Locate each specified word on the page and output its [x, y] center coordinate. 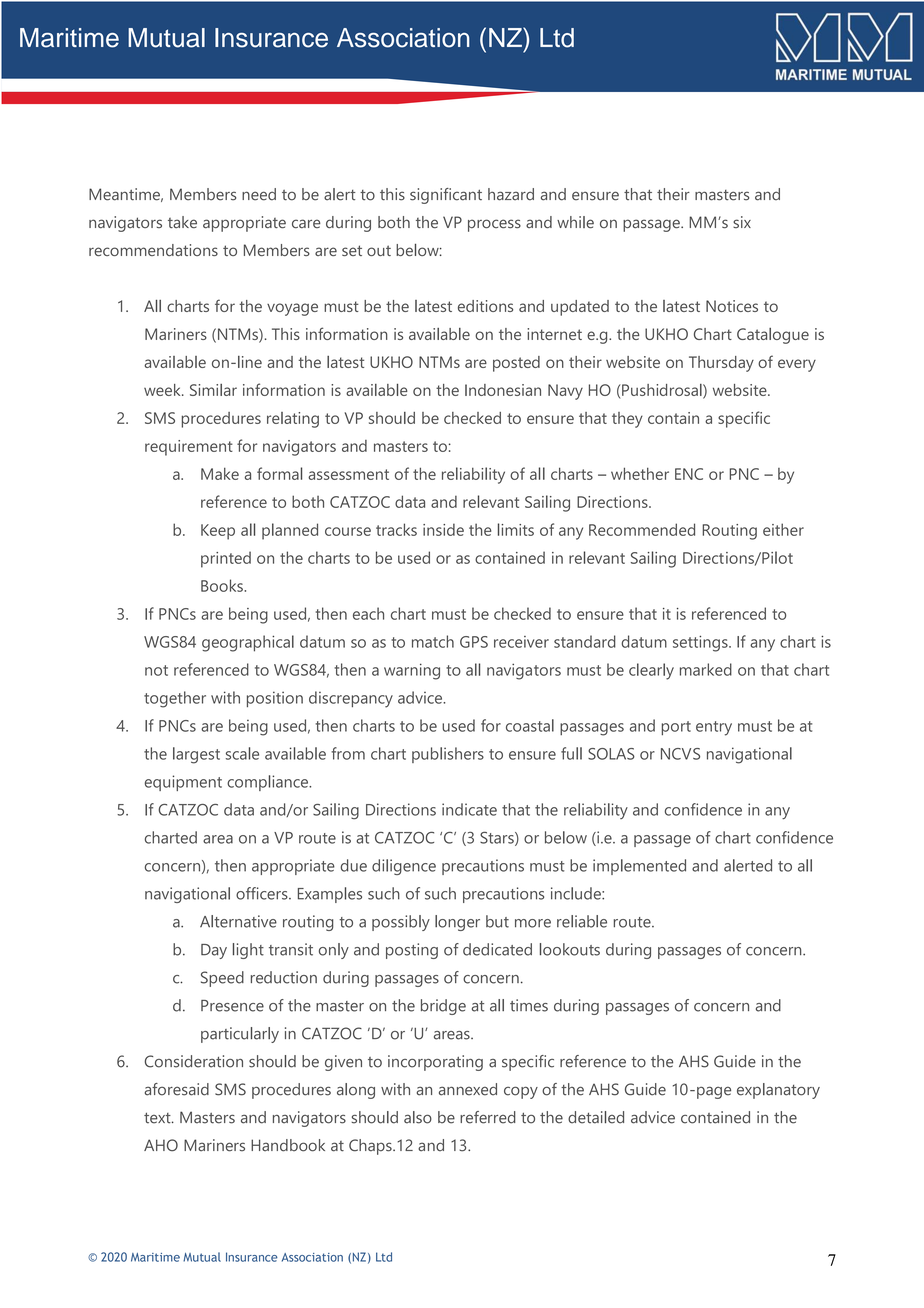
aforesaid [177, 1089]
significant [446, 196]
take [182, 222]
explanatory [778, 1091]
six [742, 222]
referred [488, 1117]
